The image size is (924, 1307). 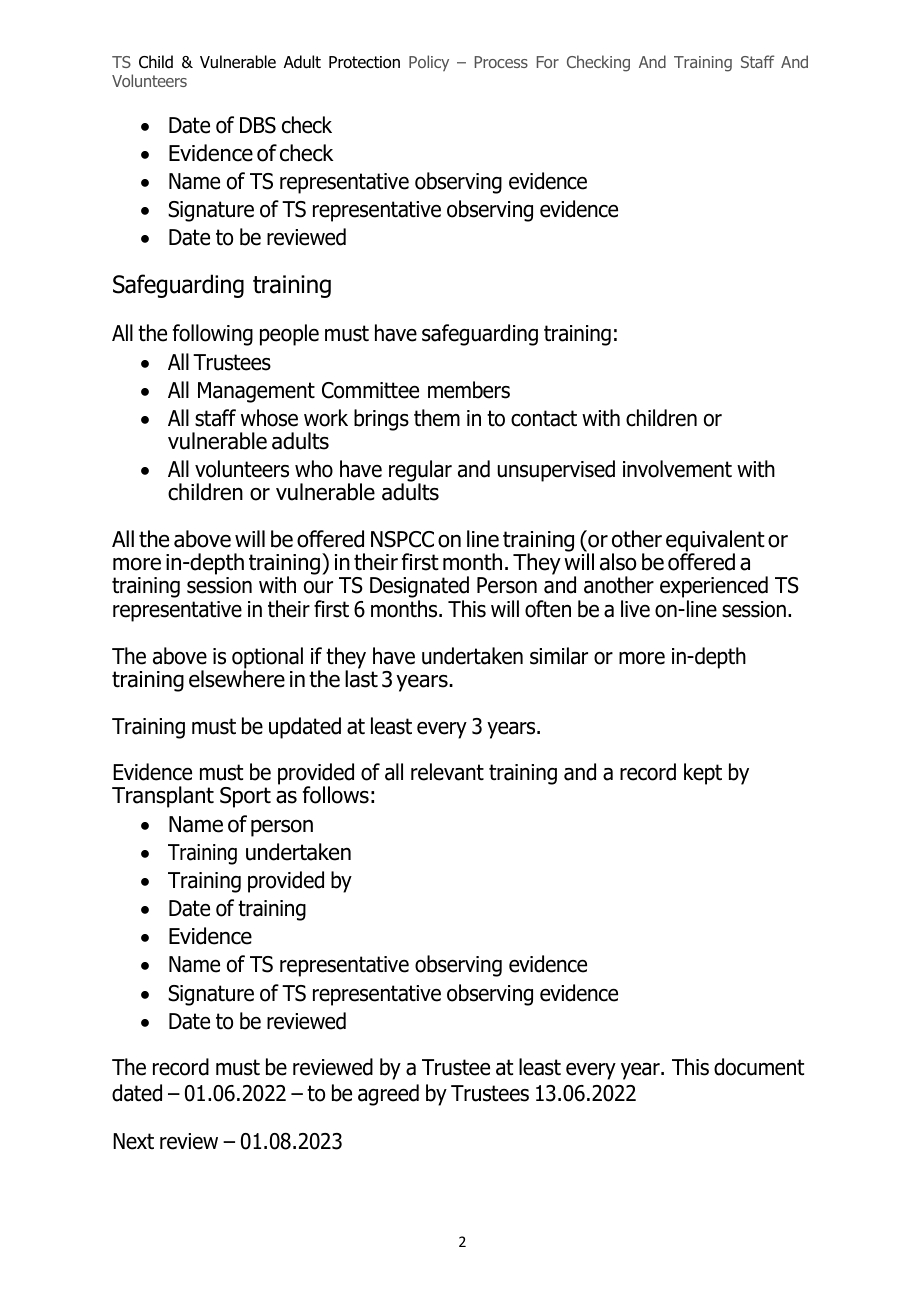 I want to click on Policy, so click(x=429, y=63).
